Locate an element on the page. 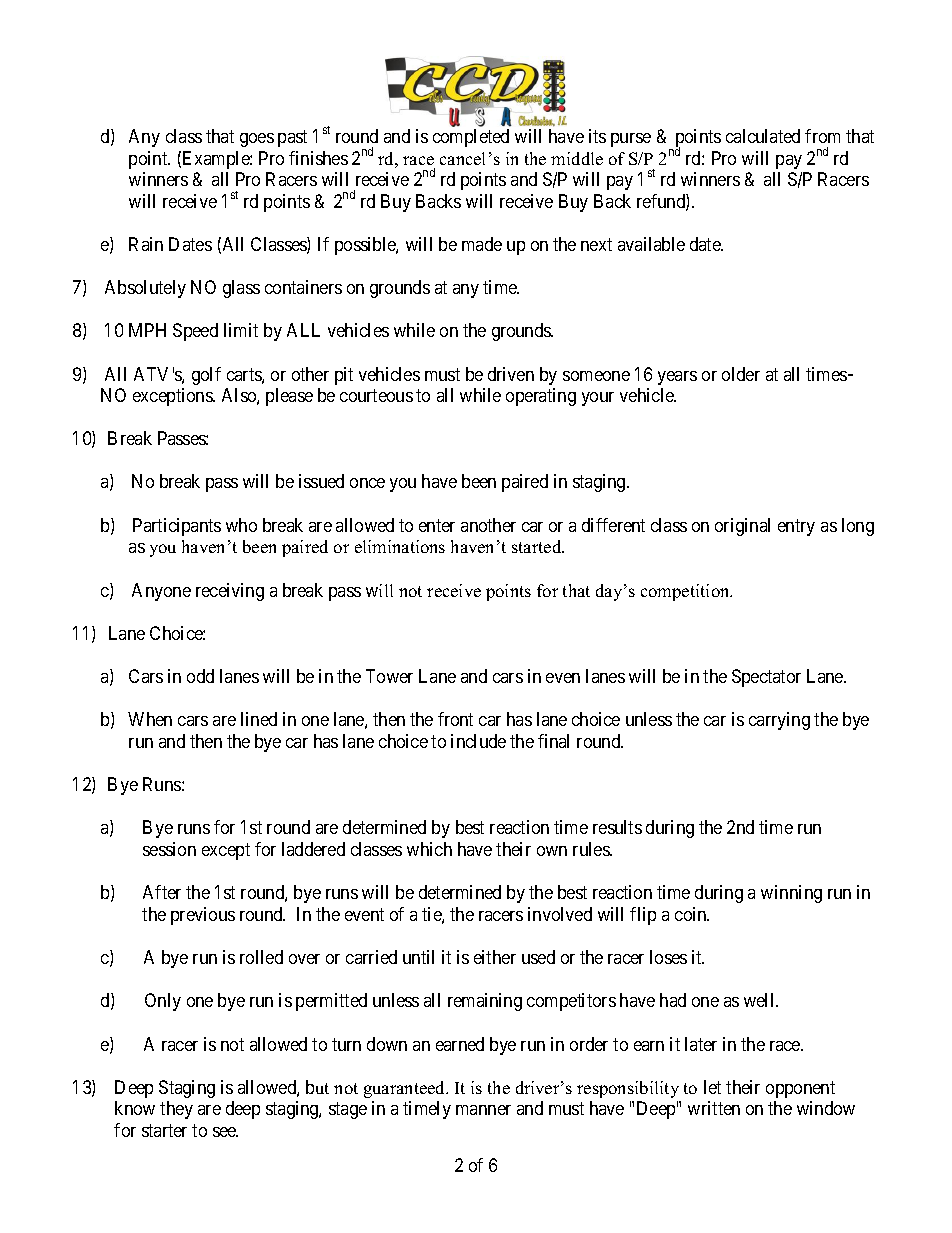  driven is located at coordinates (511, 374).
